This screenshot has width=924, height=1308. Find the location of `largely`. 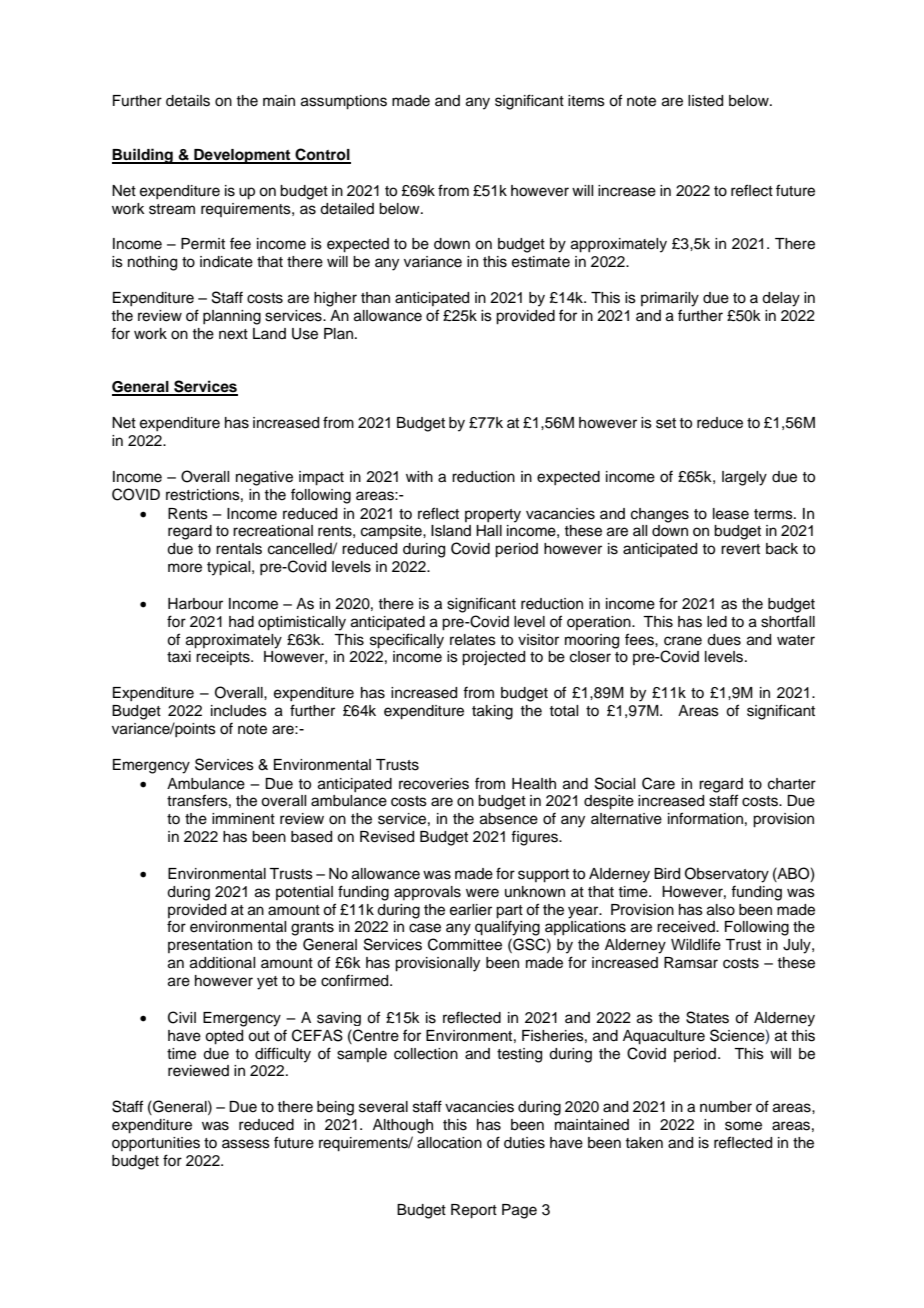

largely is located at coordinates (744, 478).
